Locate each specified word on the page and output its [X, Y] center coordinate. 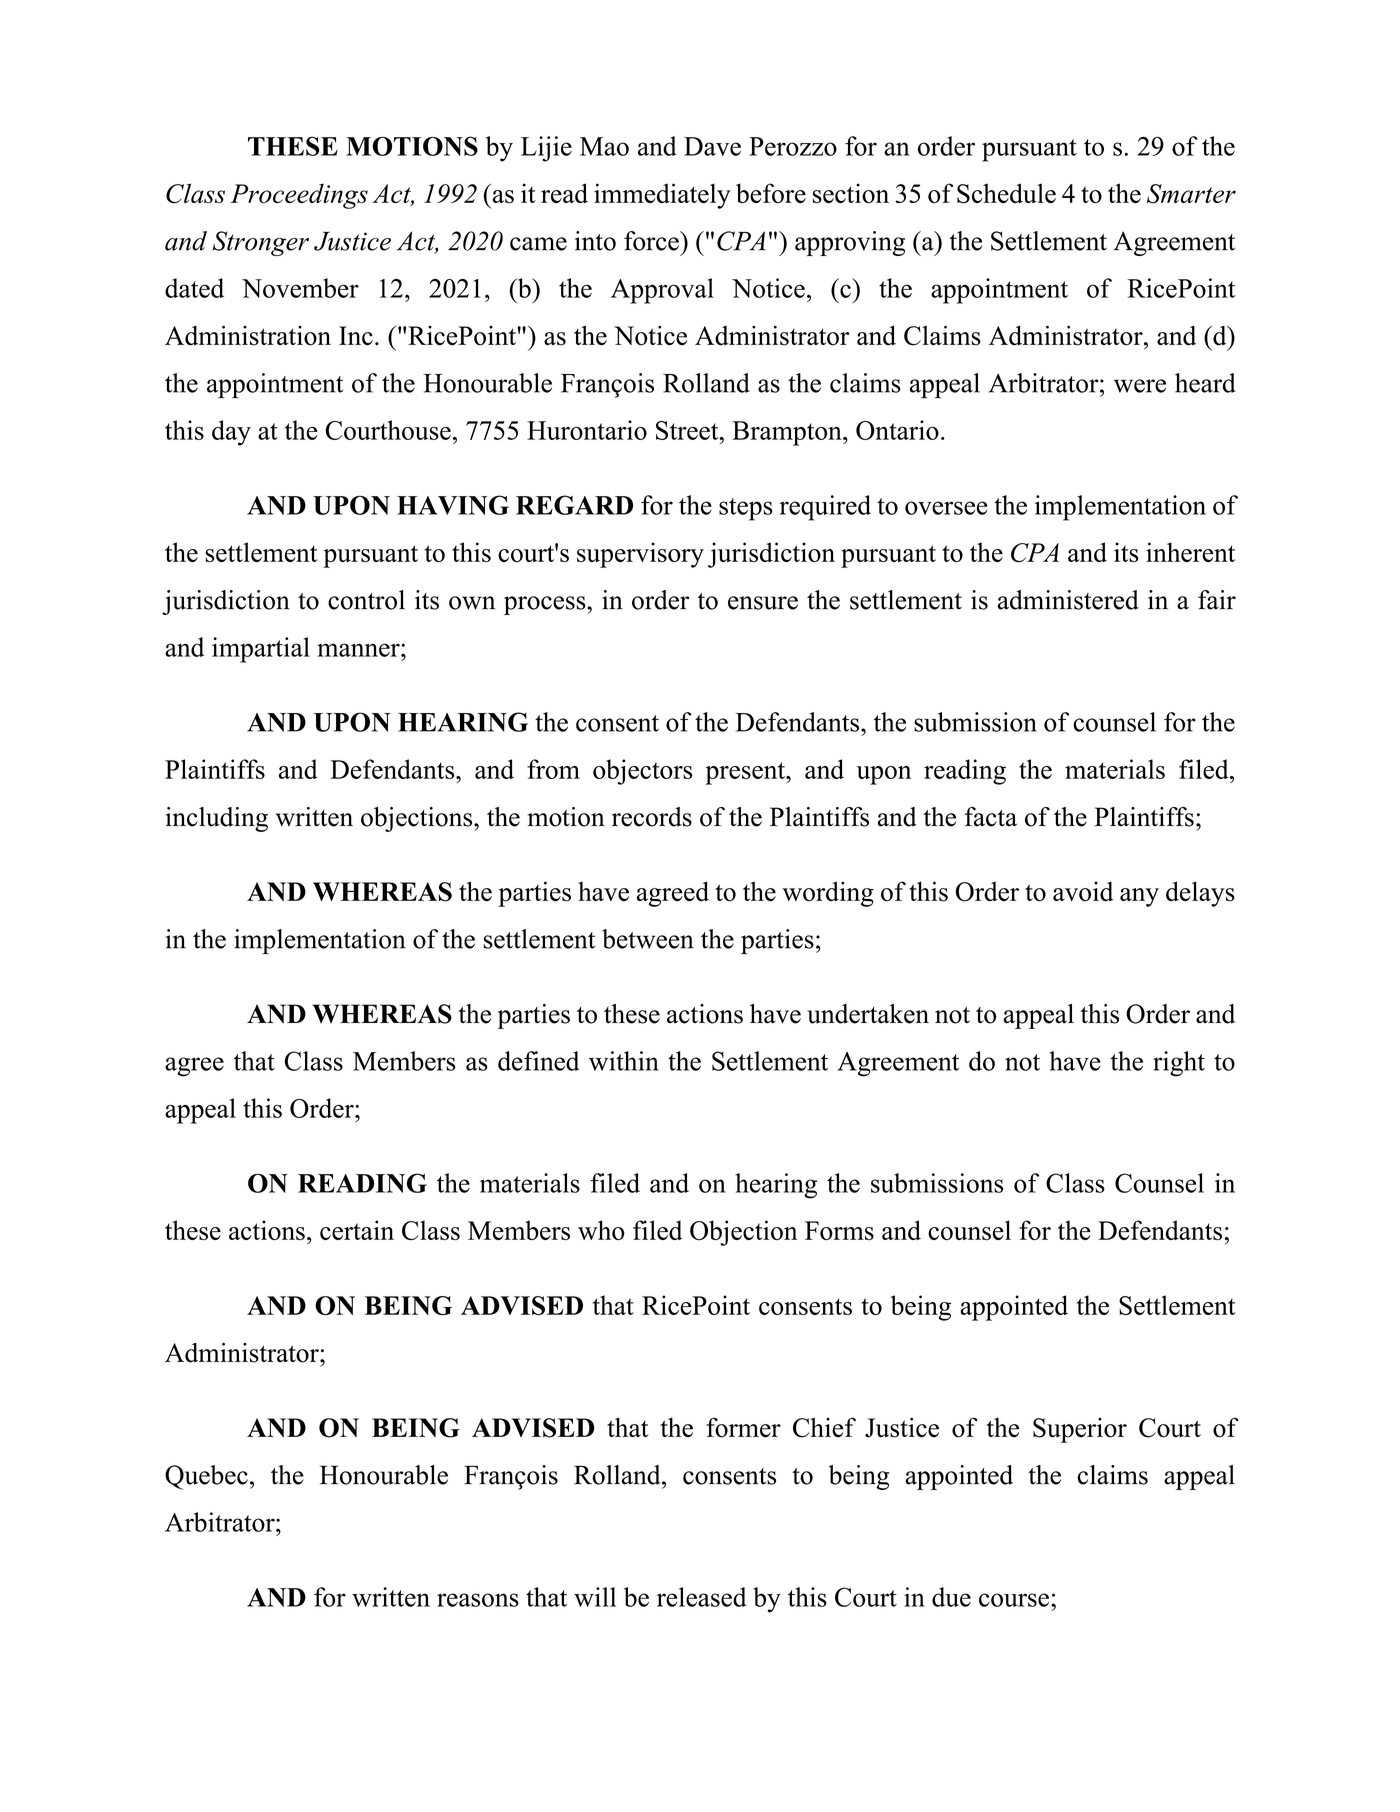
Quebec [206, 1477]
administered [1068, 600]
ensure [763, 603]
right [1179, 1064]
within [624, 1061]
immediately [662, 196]
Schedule [1006, 193]
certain [357, 1230]
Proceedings [299, 196]
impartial [261, 650]
